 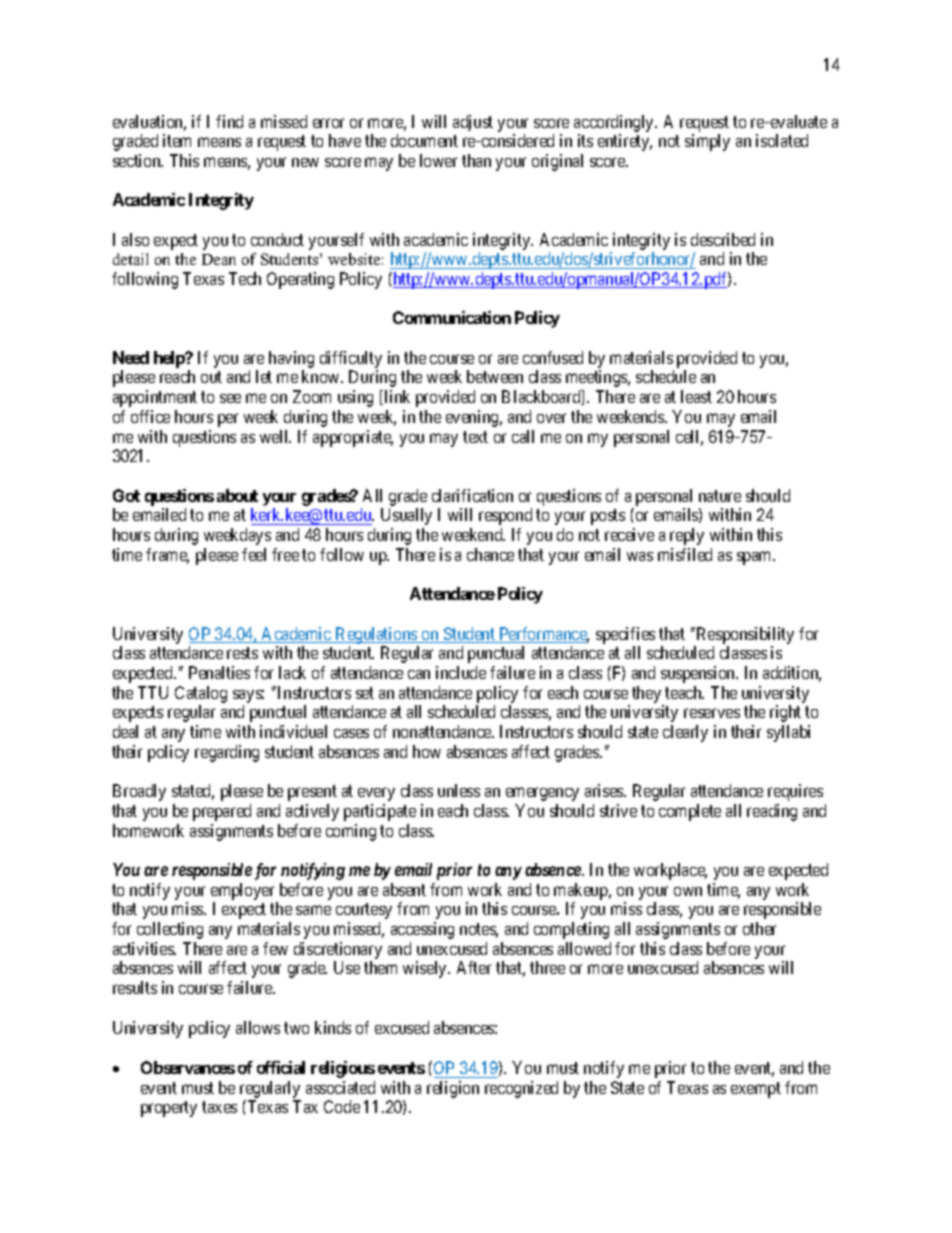 I want to click on taxes, so click(x=219, y=1107).
